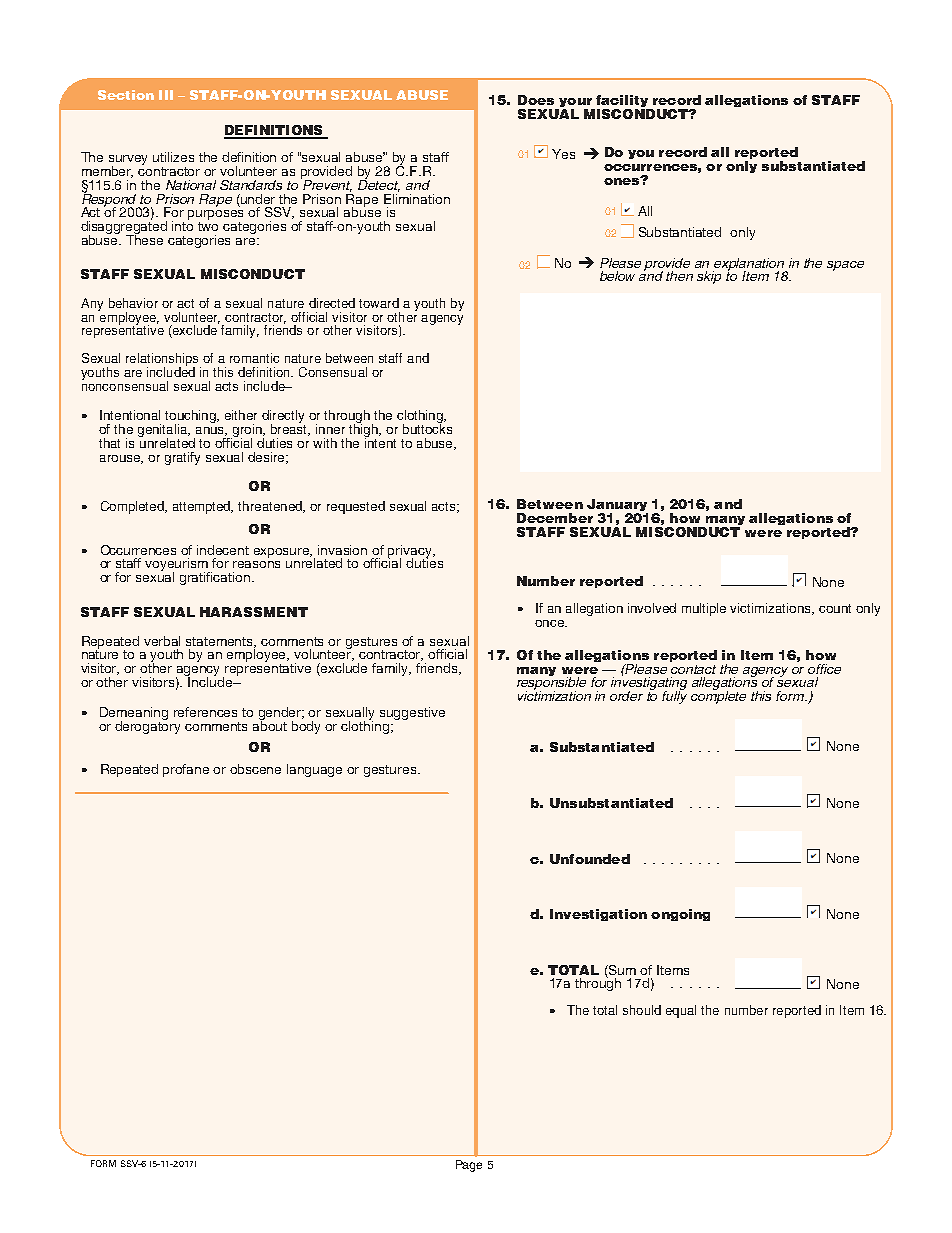 The width and height of the screenshot is (952, 1233). I want to click on statements, so click(221, 642).
